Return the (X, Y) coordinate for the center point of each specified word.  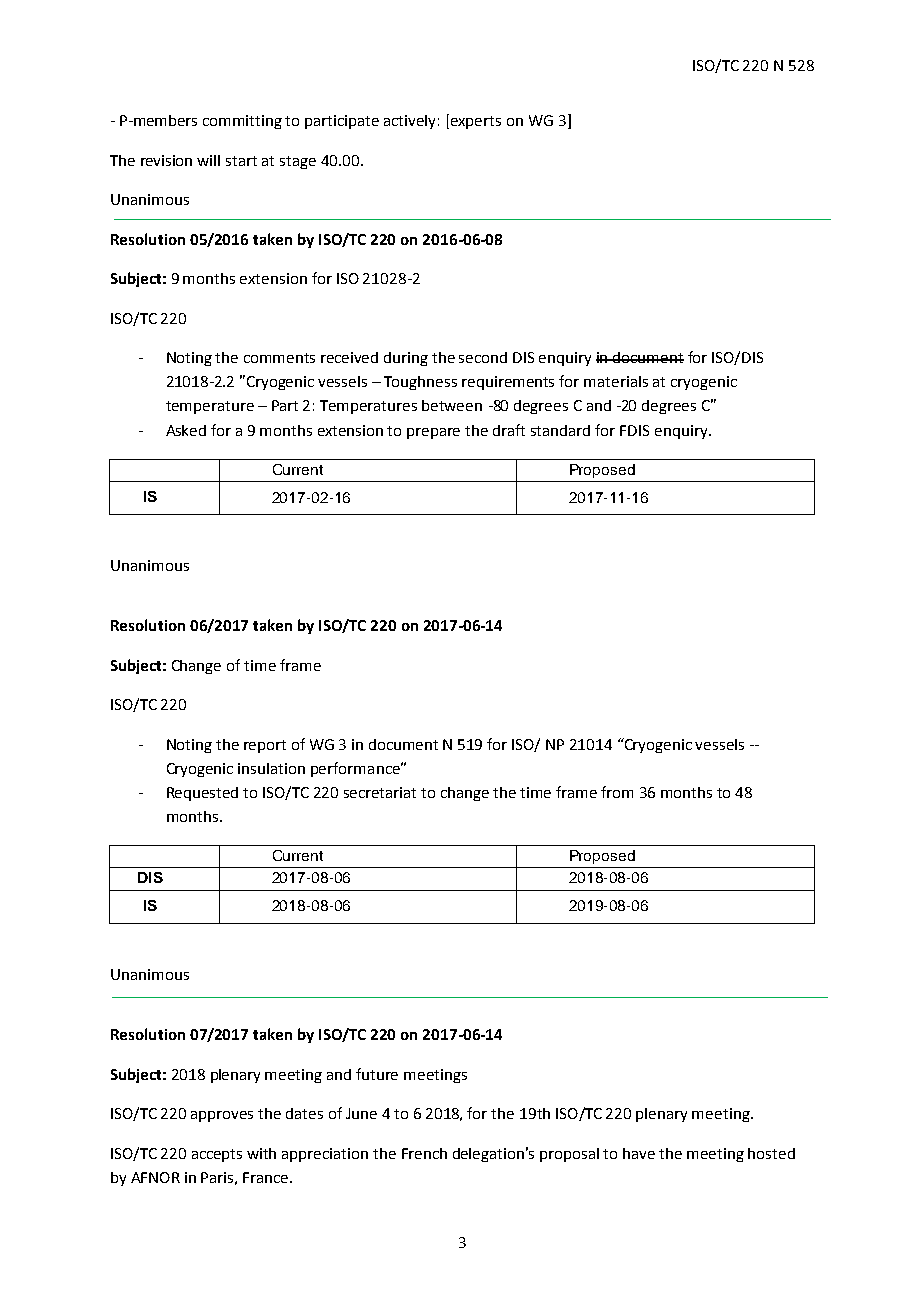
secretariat (380, 792)
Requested (202, 794)
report (265, 746)
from (617, 792)
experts (476, 122)
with (261, 1153)
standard (560, 430)
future (377, 1074)
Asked (186, 430)
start (241, 161)
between (452, 405)
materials (616, 381)
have (639, 1153)
